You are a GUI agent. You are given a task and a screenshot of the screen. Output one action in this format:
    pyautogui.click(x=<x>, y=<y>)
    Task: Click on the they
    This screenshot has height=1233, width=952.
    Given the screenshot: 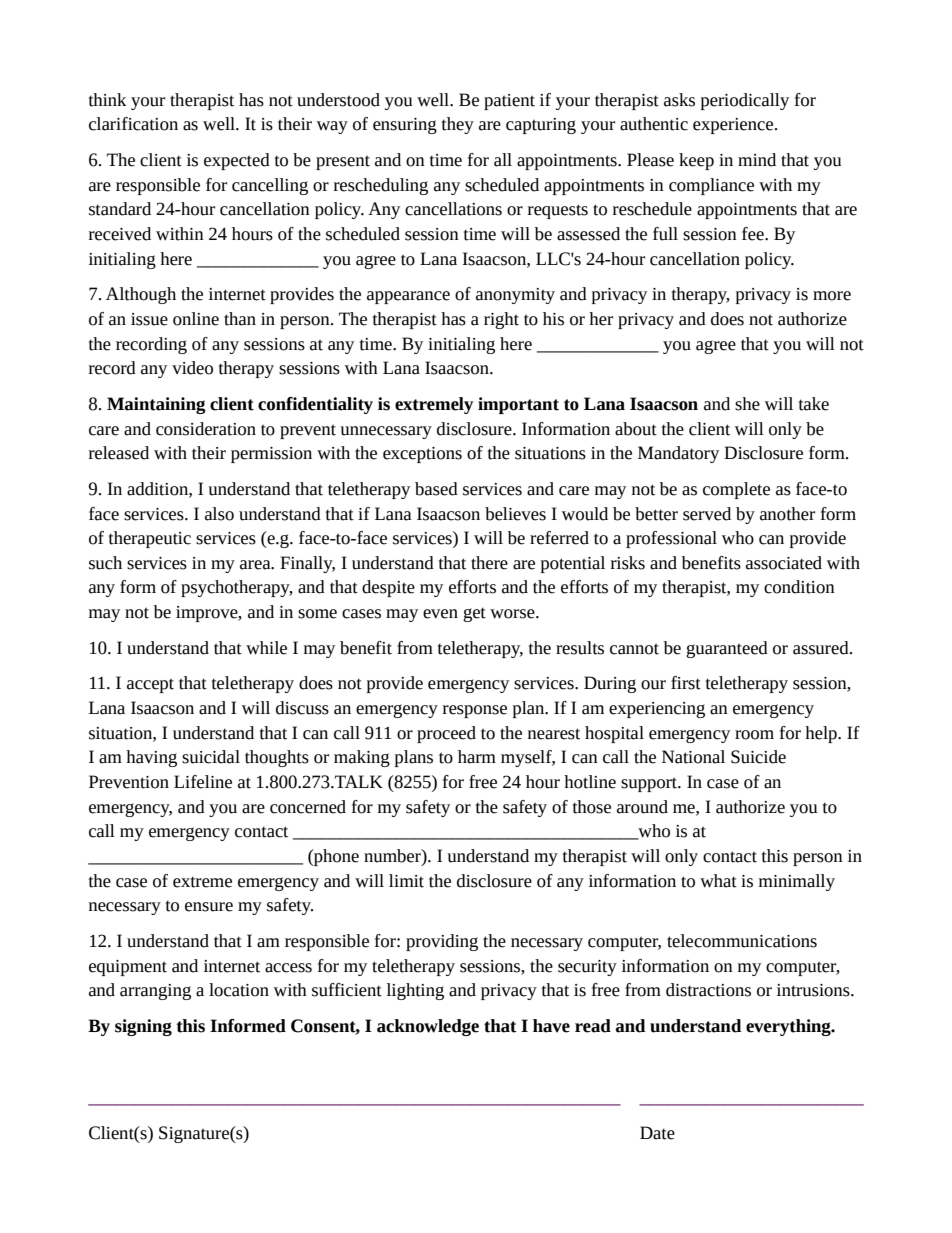 What is the action you would take?
    pyautogui.click(x=458, y=125)
